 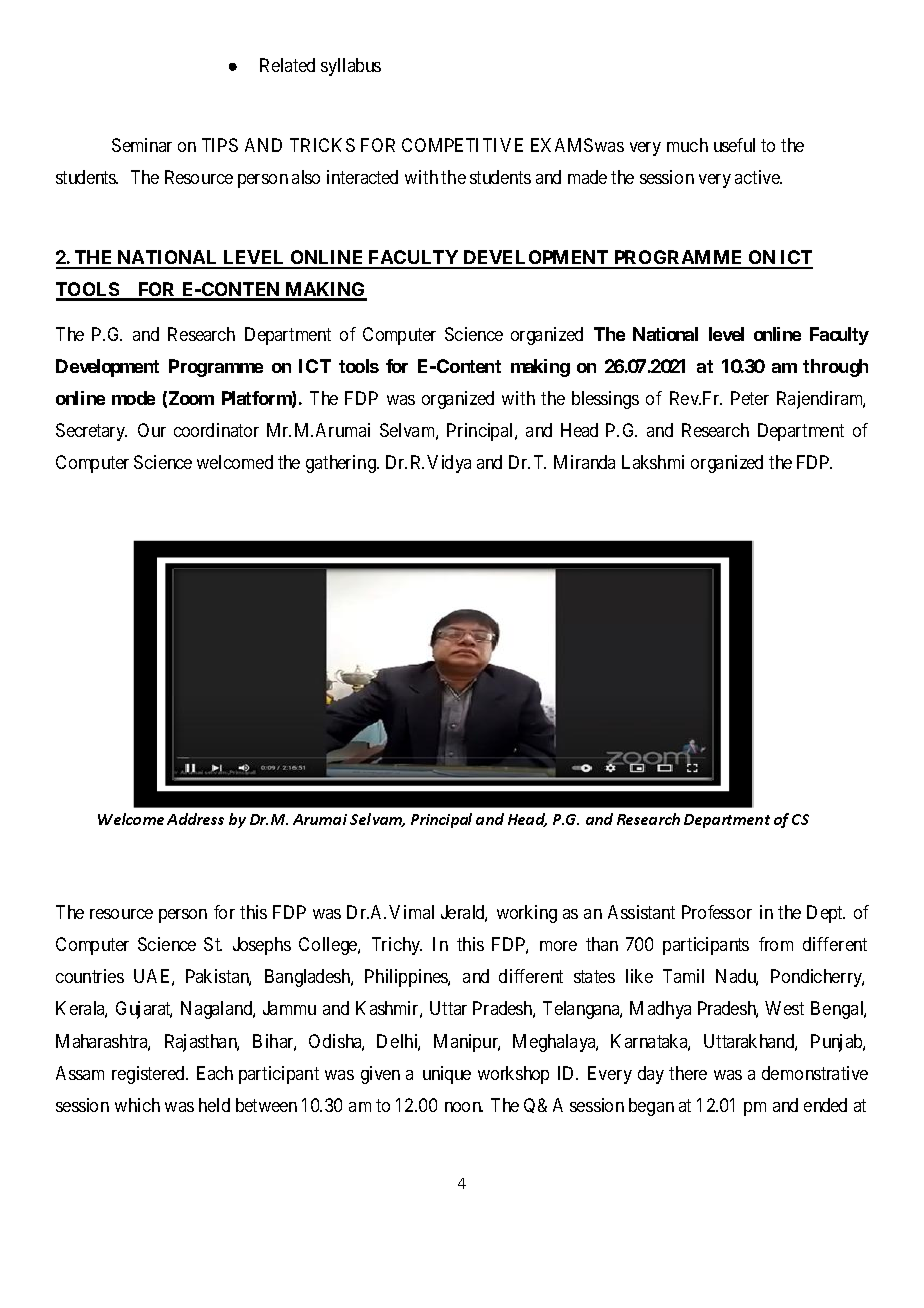 What do you see at coordinates (527, 914) in the image?
I see `working` at bounding box center [527, 914].
